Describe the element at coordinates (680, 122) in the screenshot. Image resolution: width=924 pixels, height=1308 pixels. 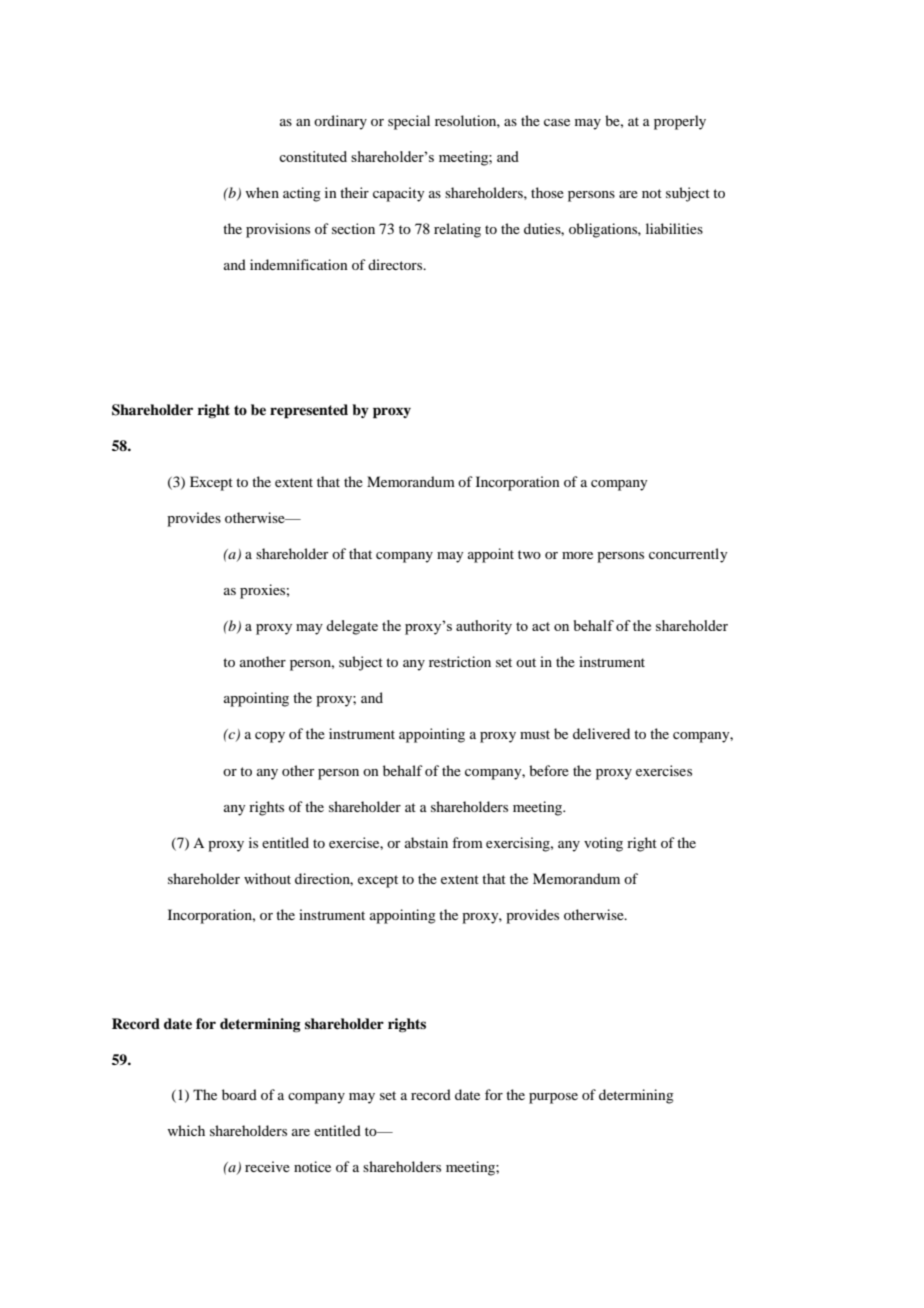
I see `properly` at that location.
